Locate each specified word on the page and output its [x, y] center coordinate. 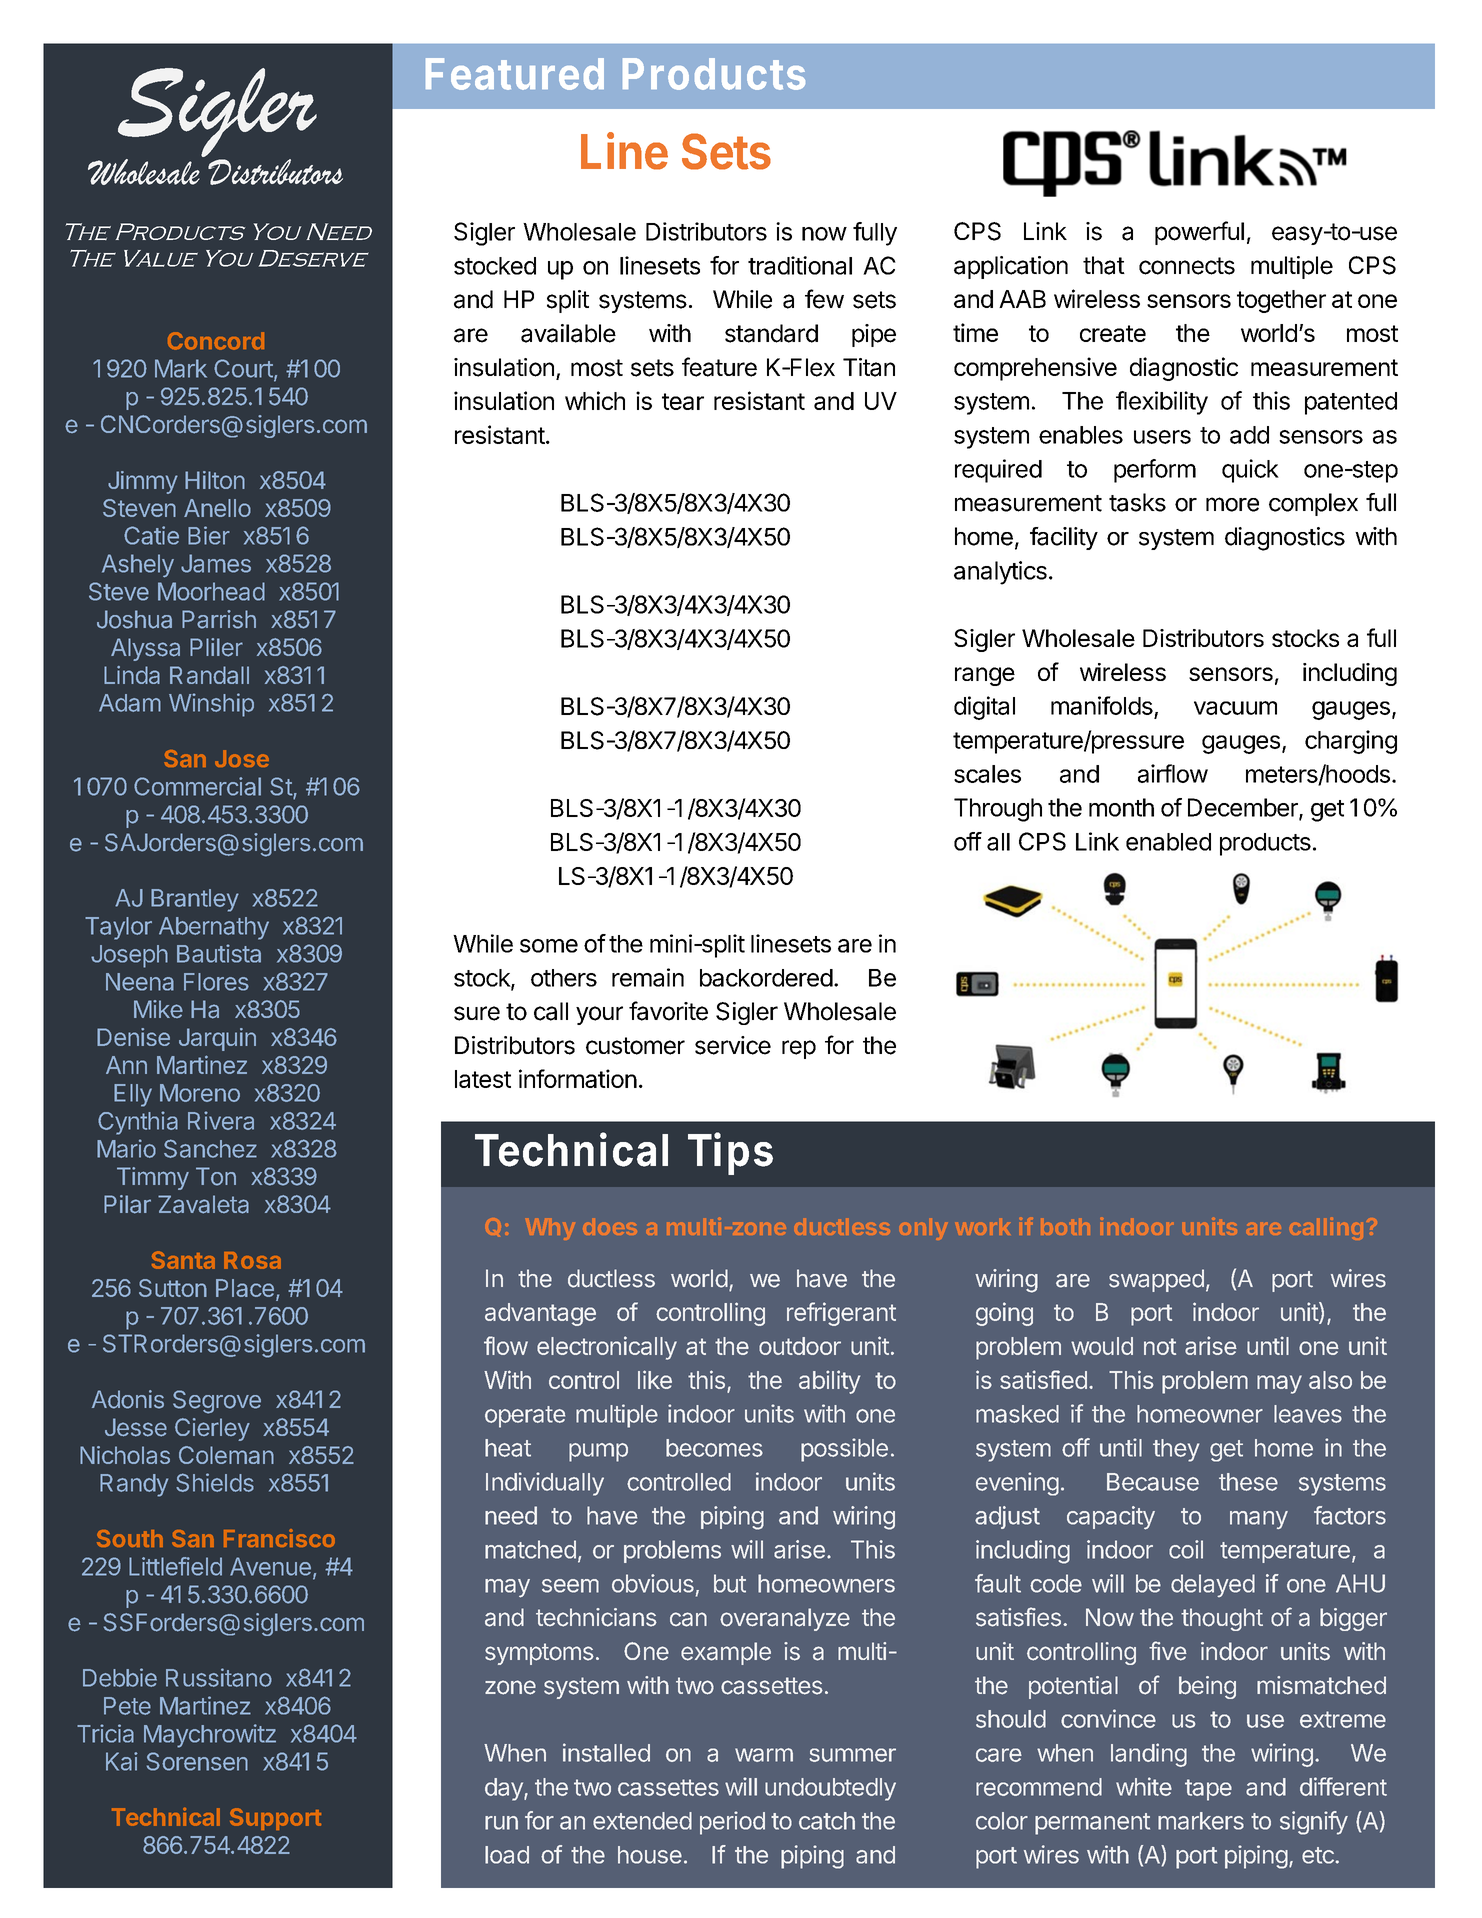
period [732, 1823]
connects [1187, 266]
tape [1208, 1790]
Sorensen [197, 1761]
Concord [216, 341]
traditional [800, 265]
